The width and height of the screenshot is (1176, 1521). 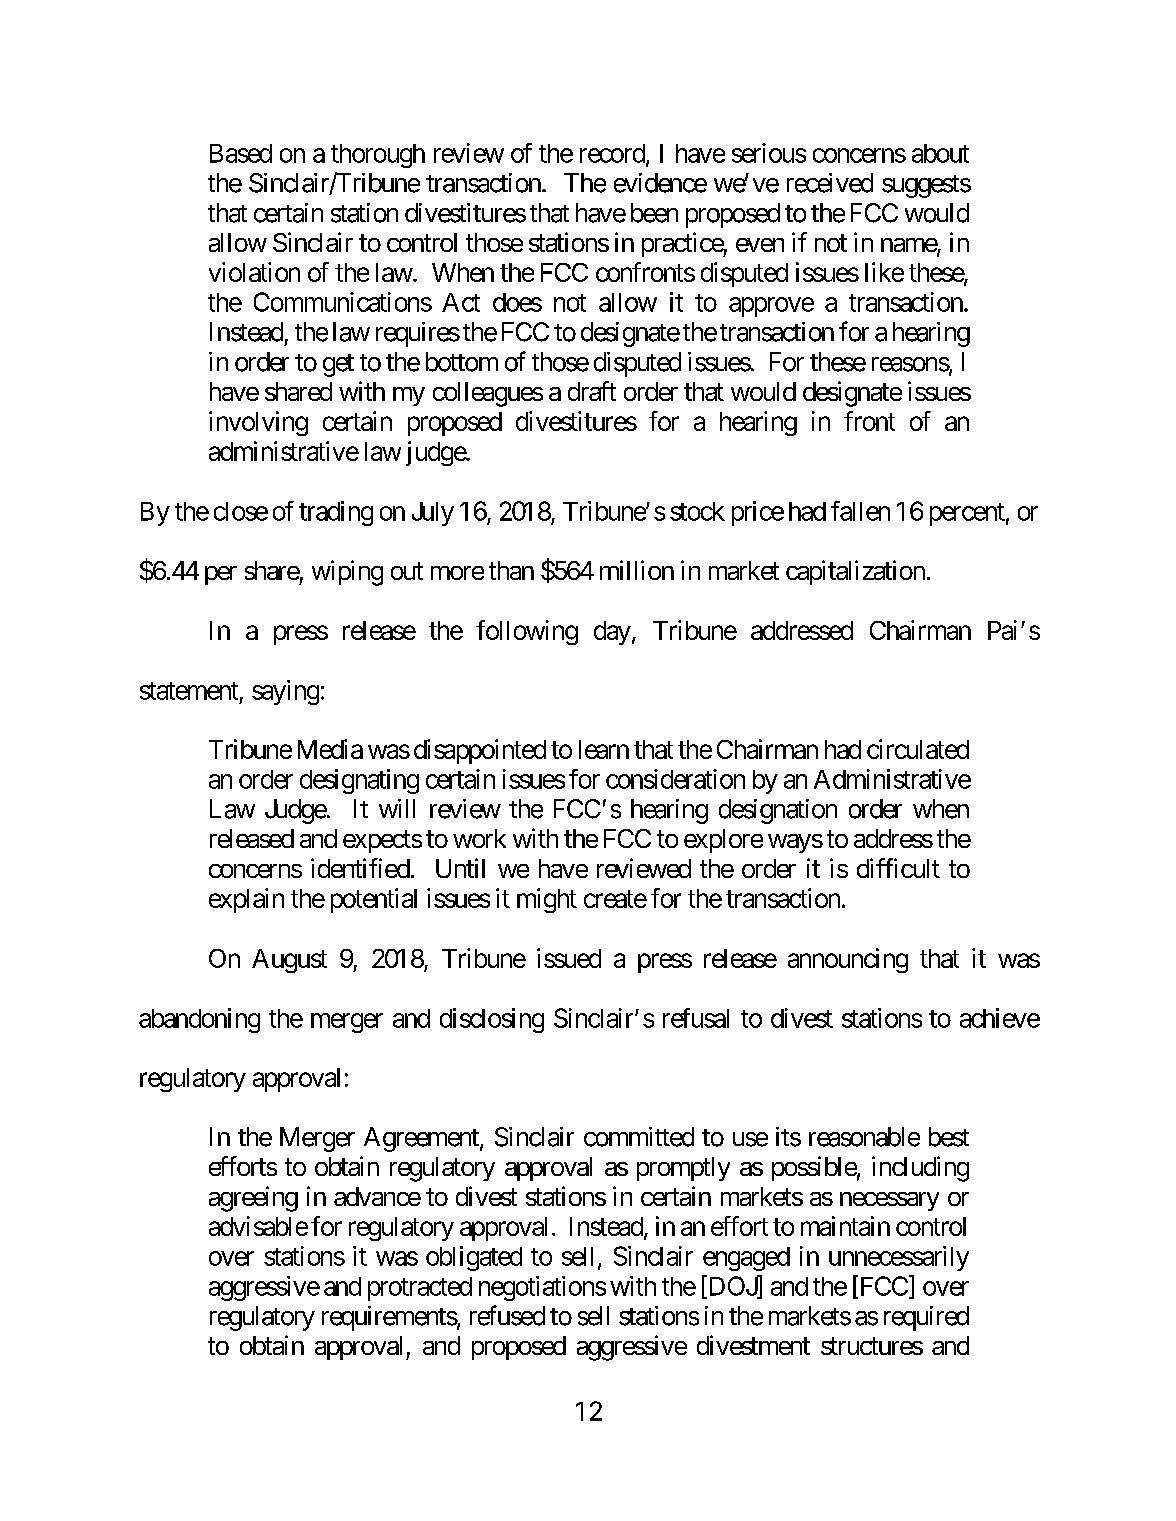 I want to click on agreeing, so click(x=253, y=1199).
